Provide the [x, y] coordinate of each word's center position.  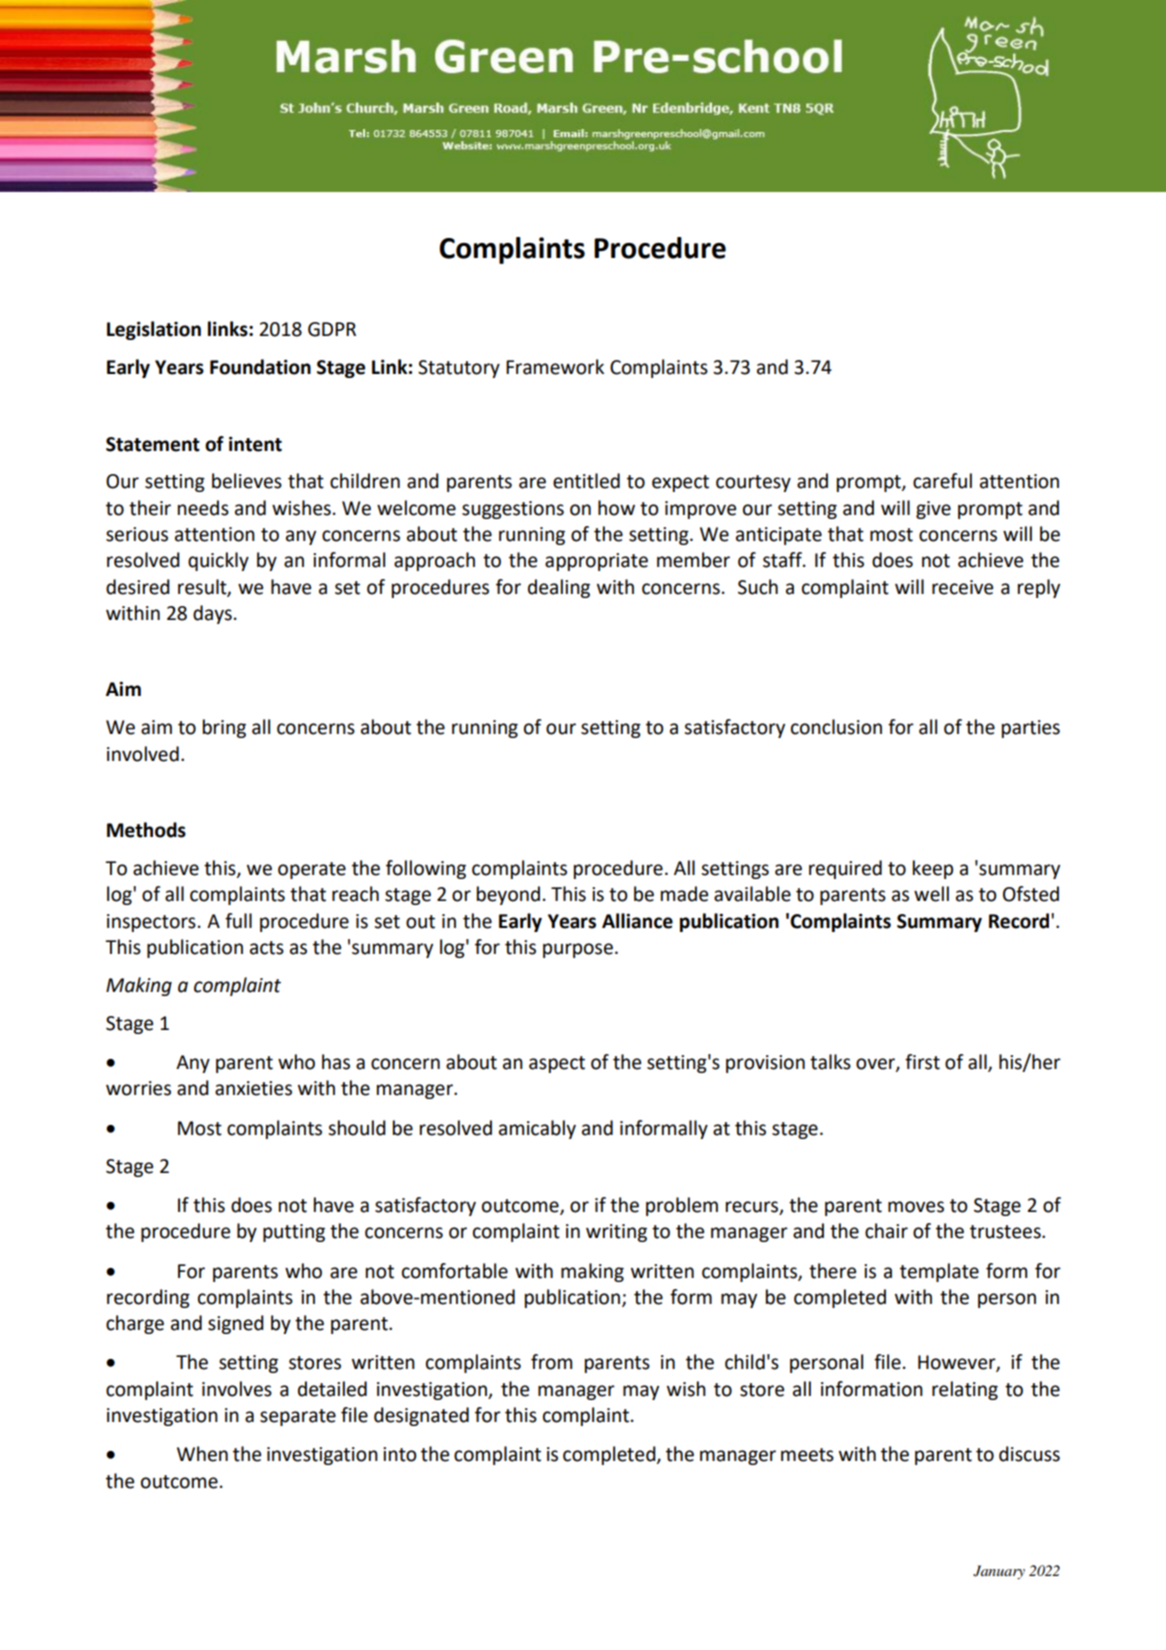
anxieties [253, 1088]
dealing [559, 588]
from [551, 1362]
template [939, 1272]
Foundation [260, 367]
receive [962, 587]
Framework [555, 367]
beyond [508, 895]
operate [312, 870]
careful [942, 481]
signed [236, 1324]
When [202, 1454]
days [212, 614]
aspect [557, 1064]
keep [933, 869]
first [922, 1062]
